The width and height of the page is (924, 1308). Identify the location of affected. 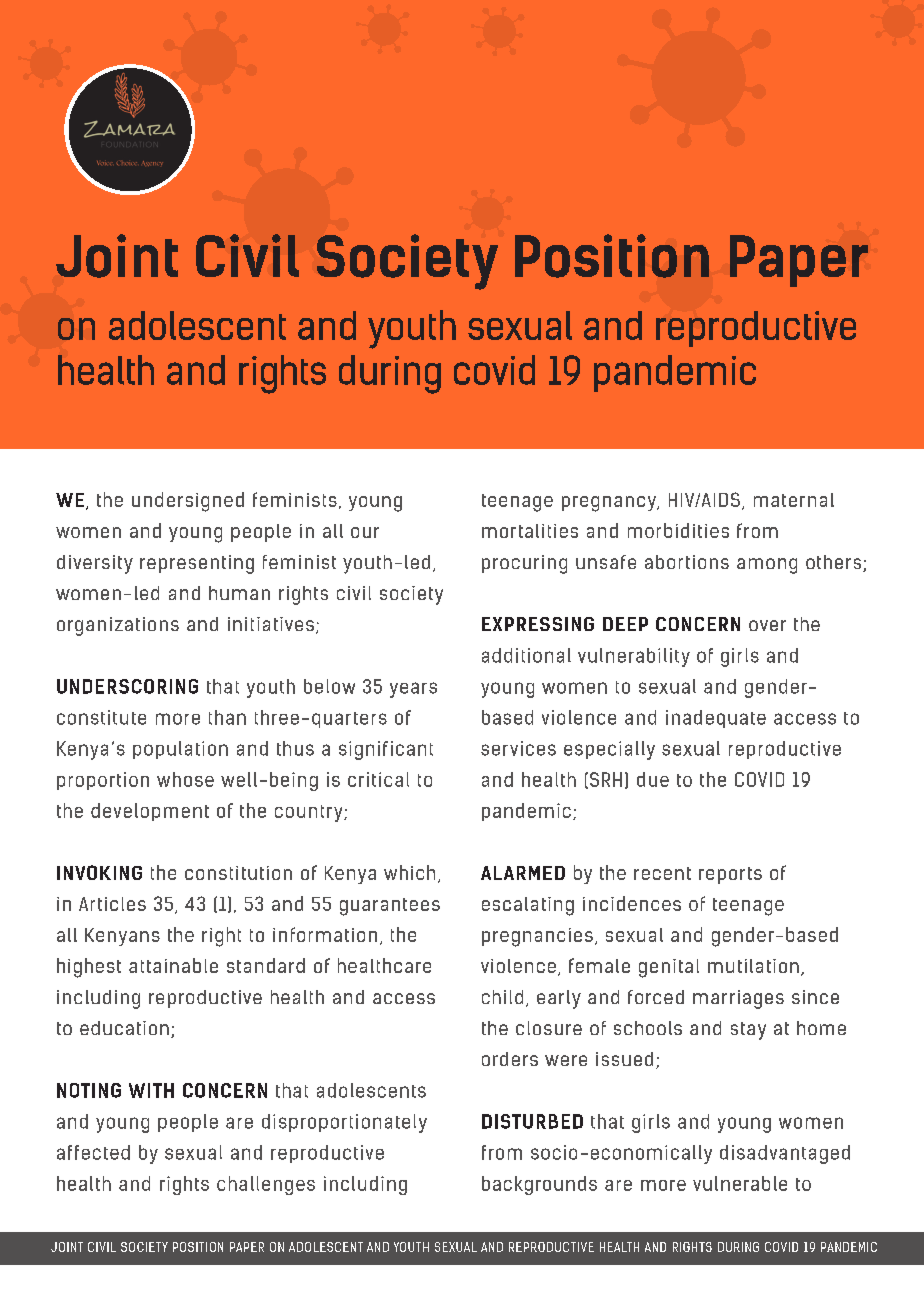
(93, 1152).
